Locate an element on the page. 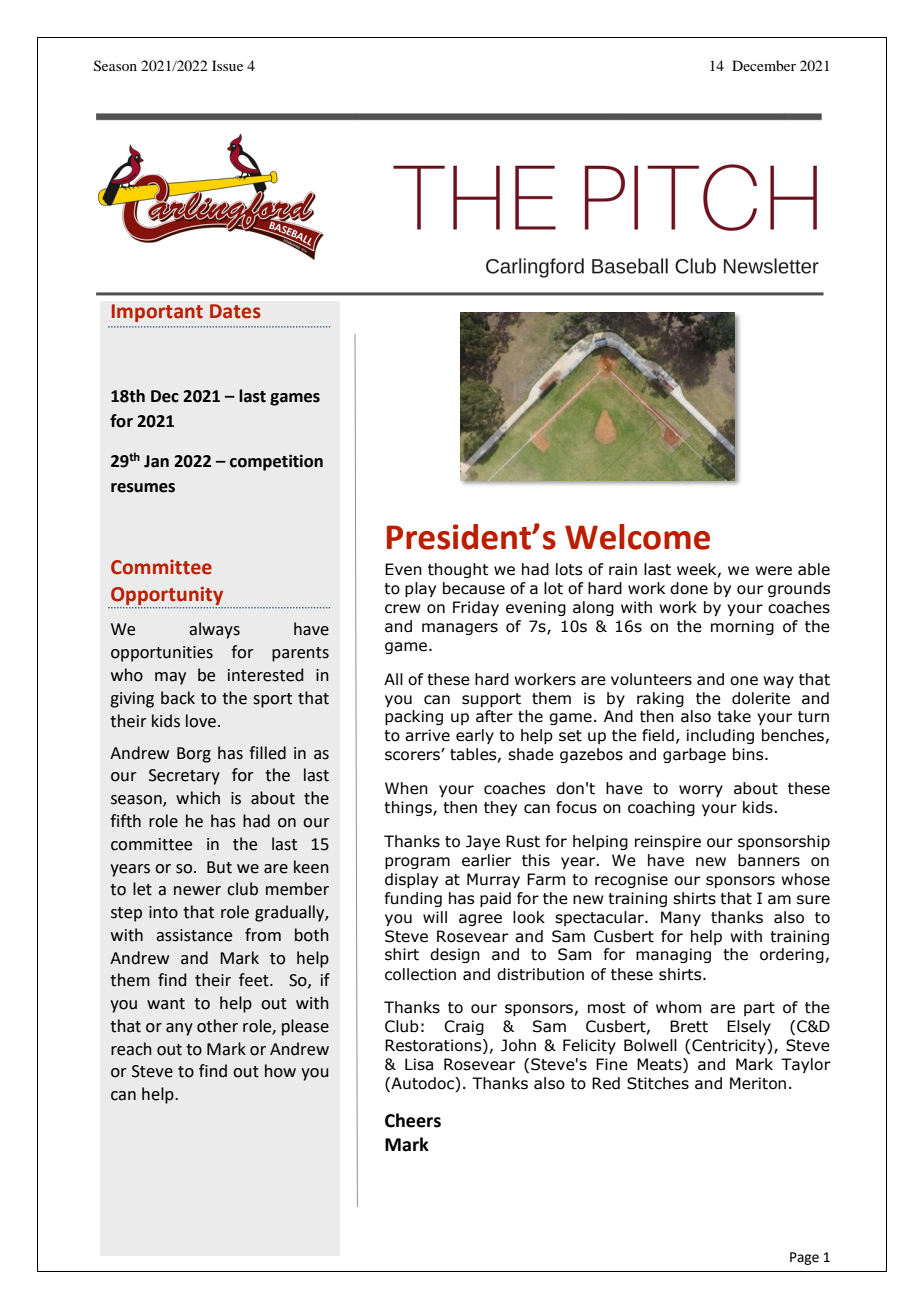  how is located at coordinates (280, 1071).
